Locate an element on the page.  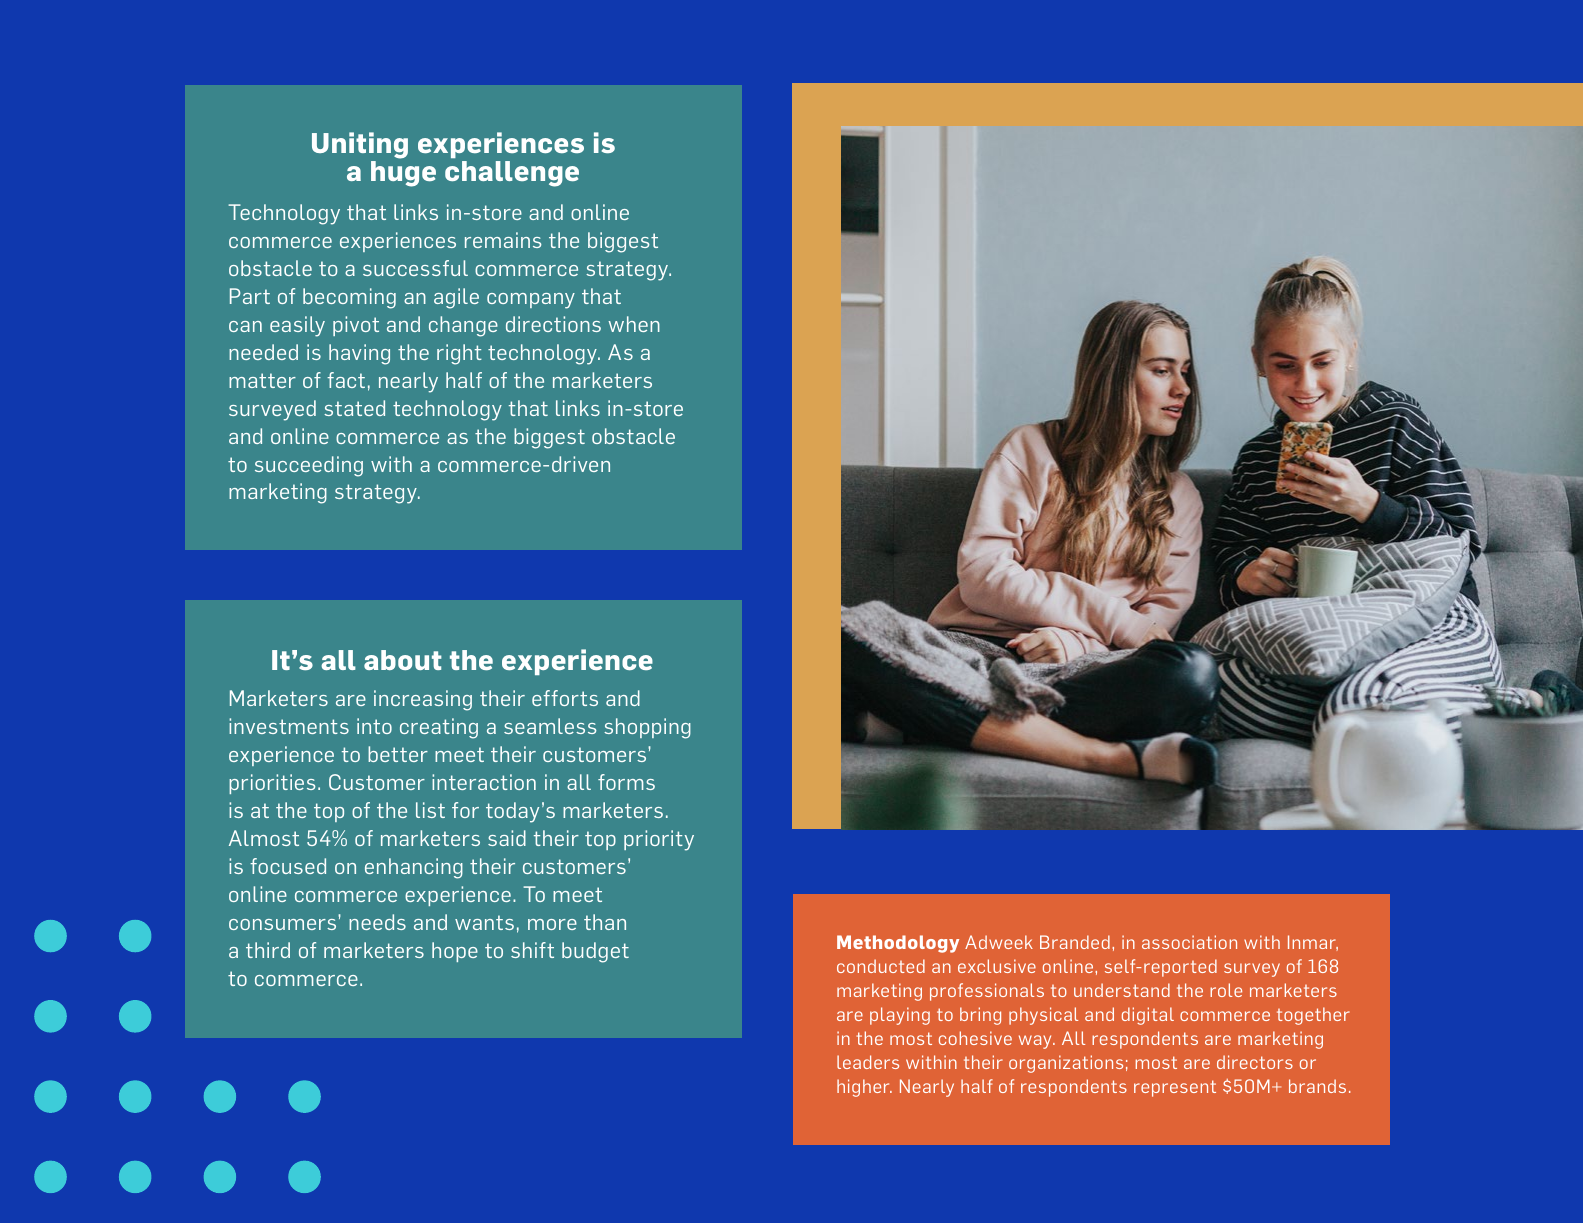
shopping is located at coordinates (647, 728).
